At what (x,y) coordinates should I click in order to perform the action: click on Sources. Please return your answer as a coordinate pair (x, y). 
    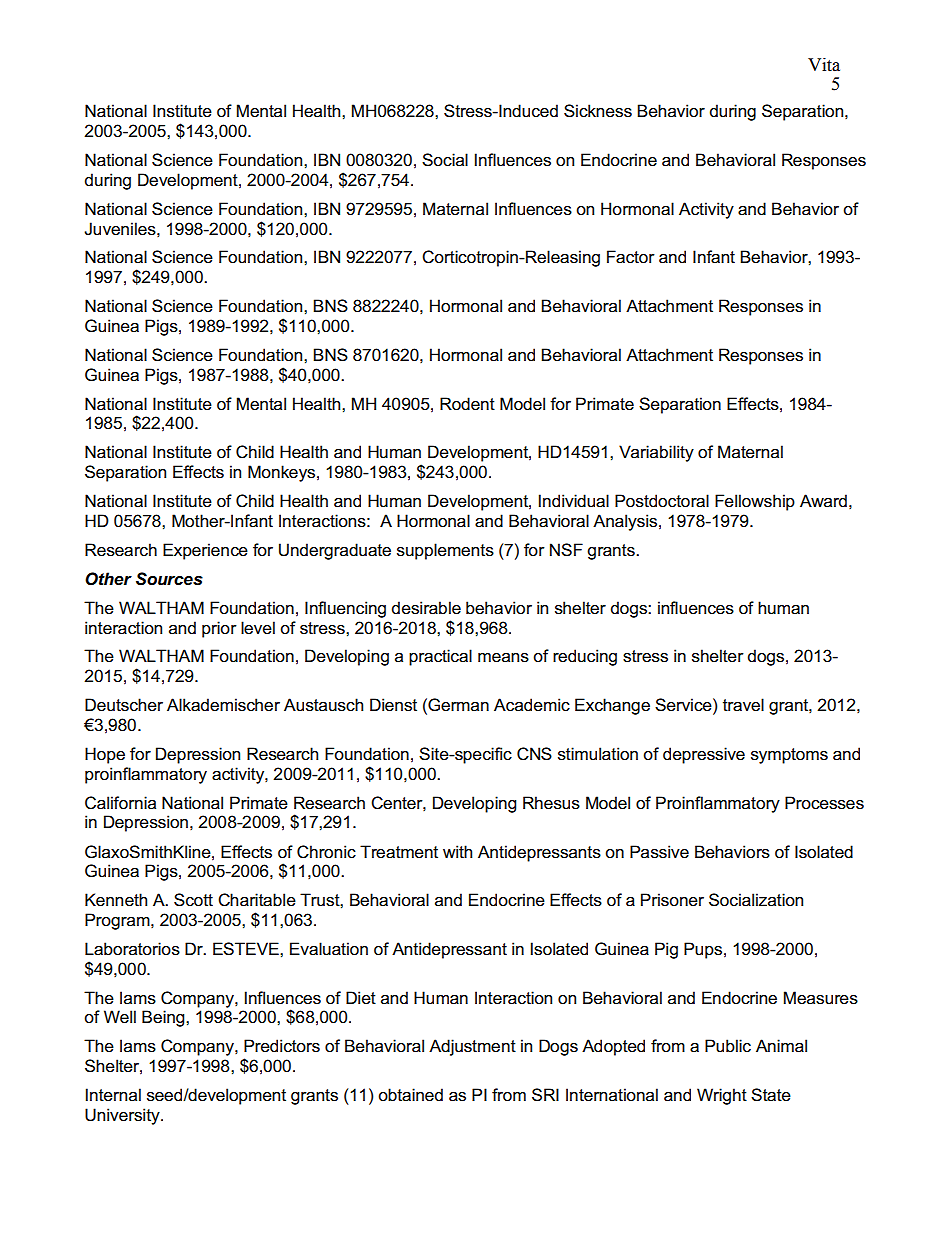
    Looking at the image, I should click on (169, 579).
